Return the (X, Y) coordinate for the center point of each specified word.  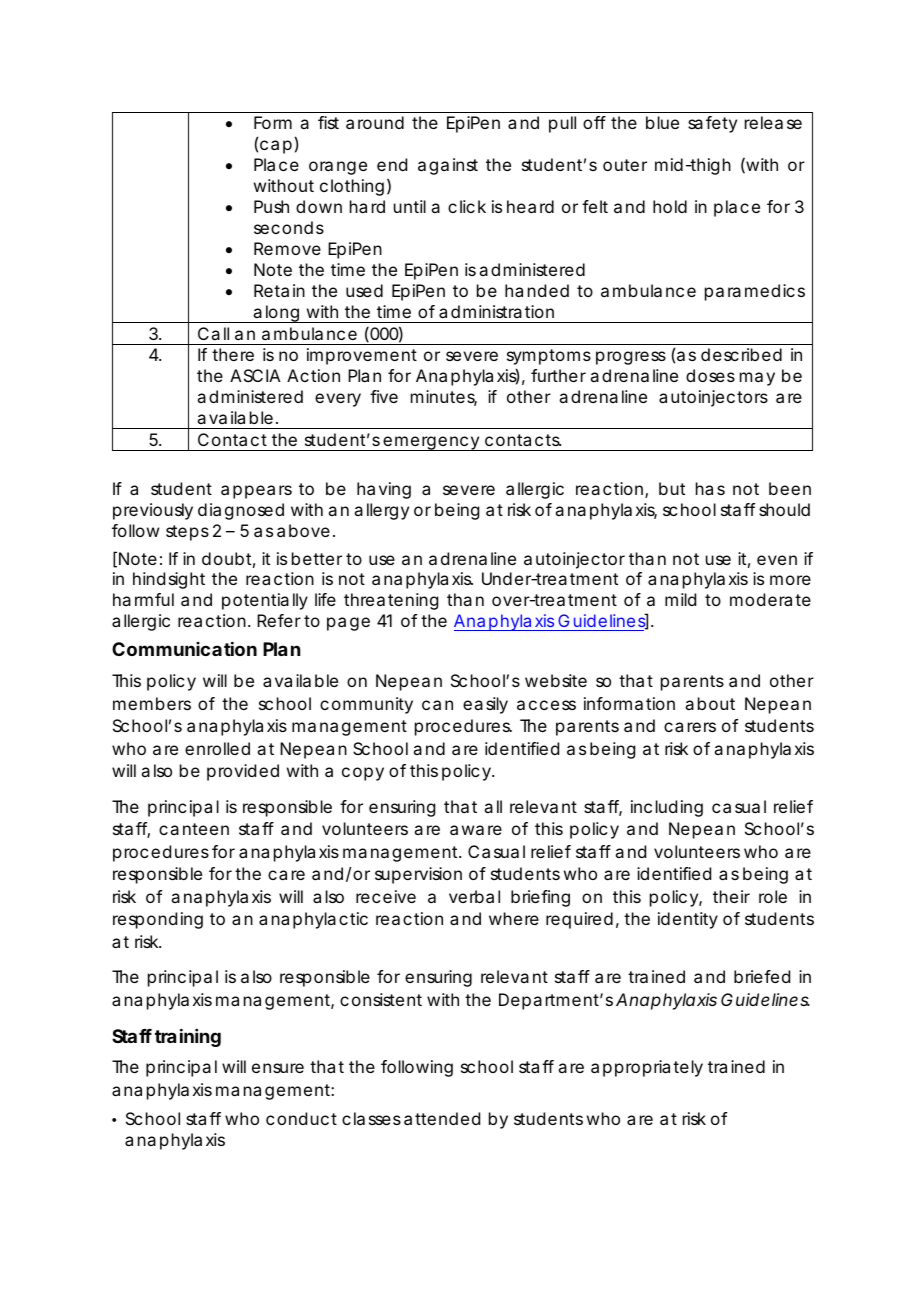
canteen (194, 829)
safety (712, 124)
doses (710, 375)
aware (476, 830)
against (448, 166)
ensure (278, 1068)
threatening (391, 601)
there (233, 354)
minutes (444, 398)
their (731, 896)
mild (680, 599)
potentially (265, 601)
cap (276, 147)
